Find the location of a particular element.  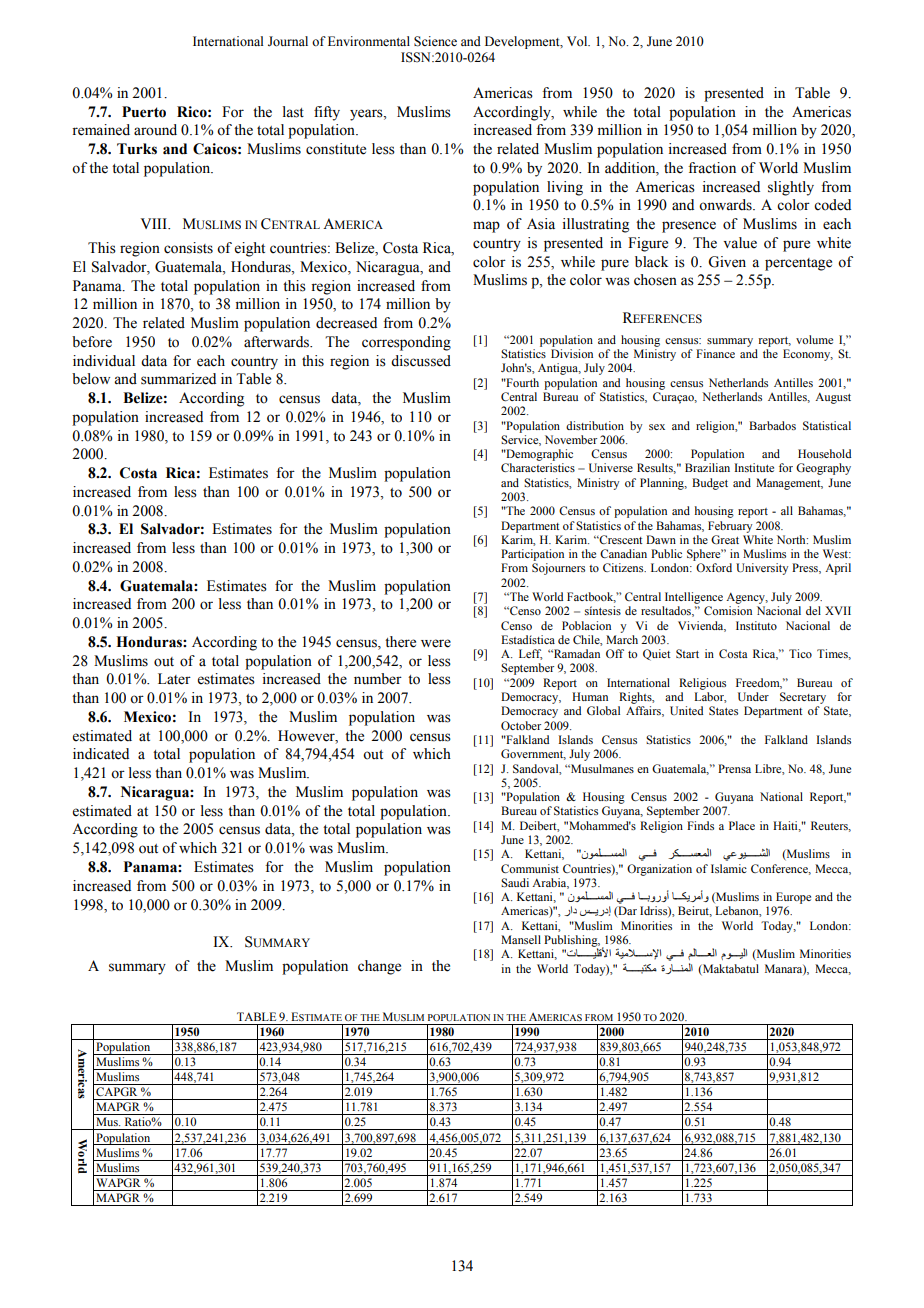

fraction is located at coordinates (712, 168).
